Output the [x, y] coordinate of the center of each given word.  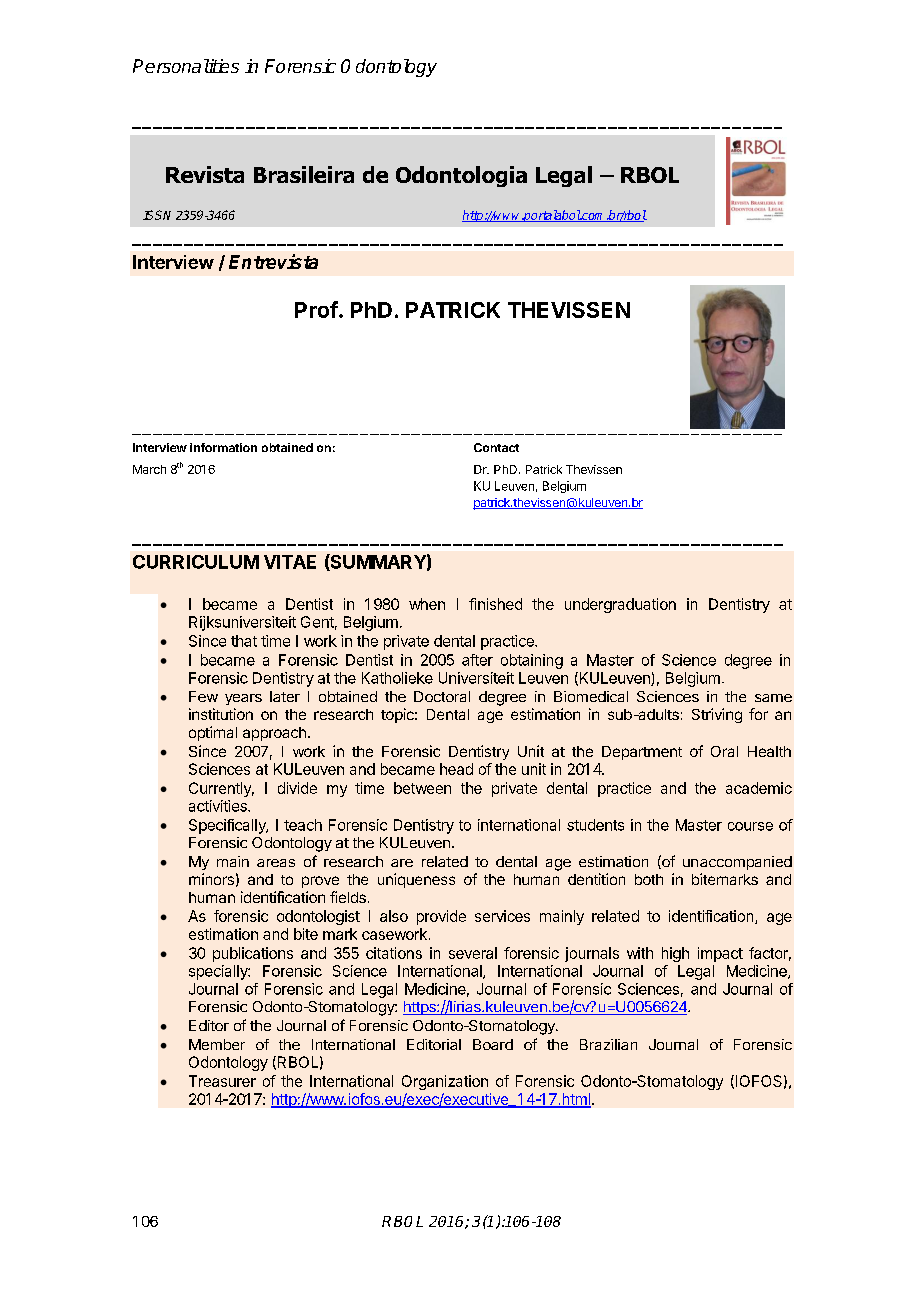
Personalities [186, 66]
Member [217, 1044]
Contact [496, 447]
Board [493, 1044]
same [773, 698]
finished [495, 604]
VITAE [290, 562]
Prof [316, 309]
